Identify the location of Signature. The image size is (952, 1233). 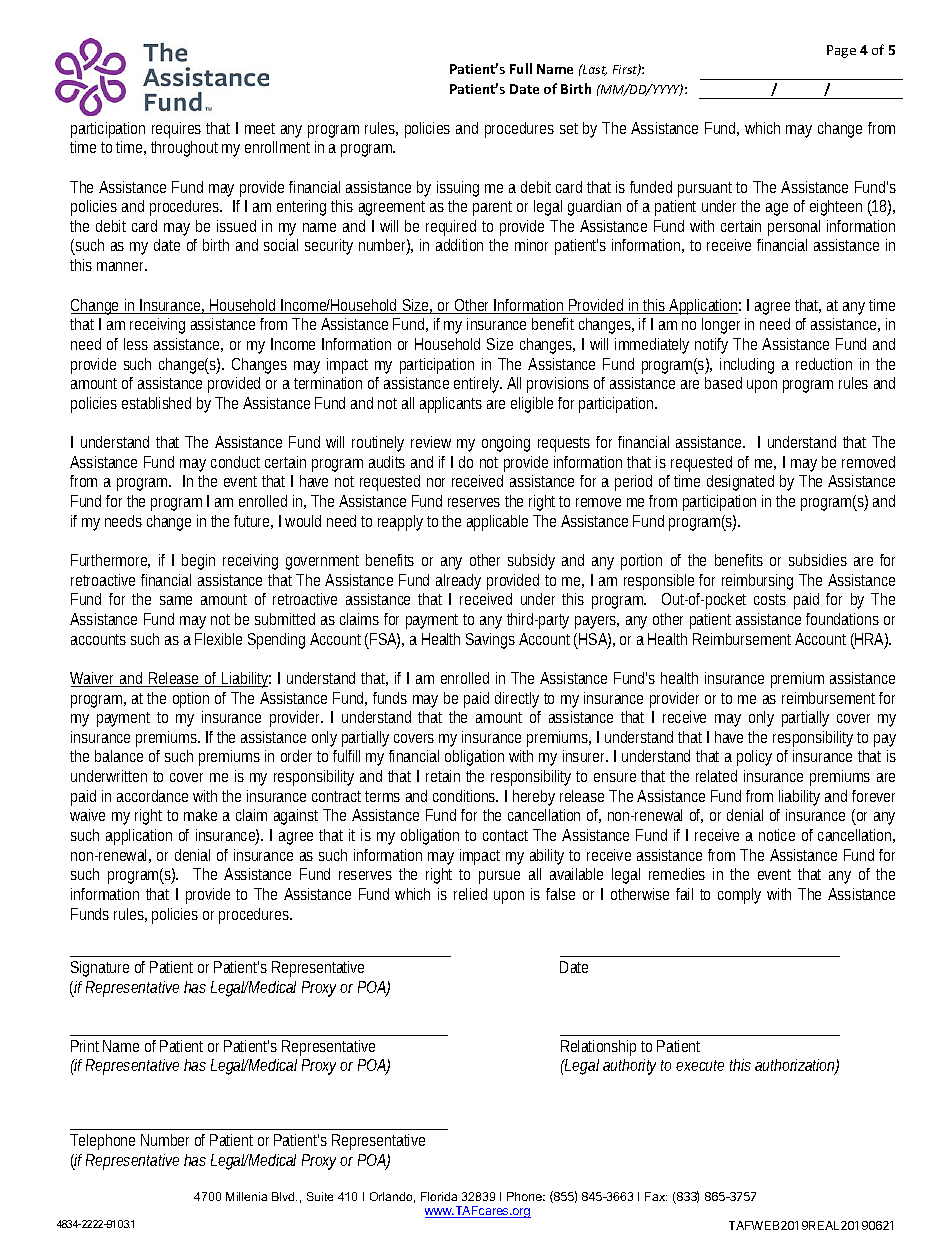
(100, 969).
